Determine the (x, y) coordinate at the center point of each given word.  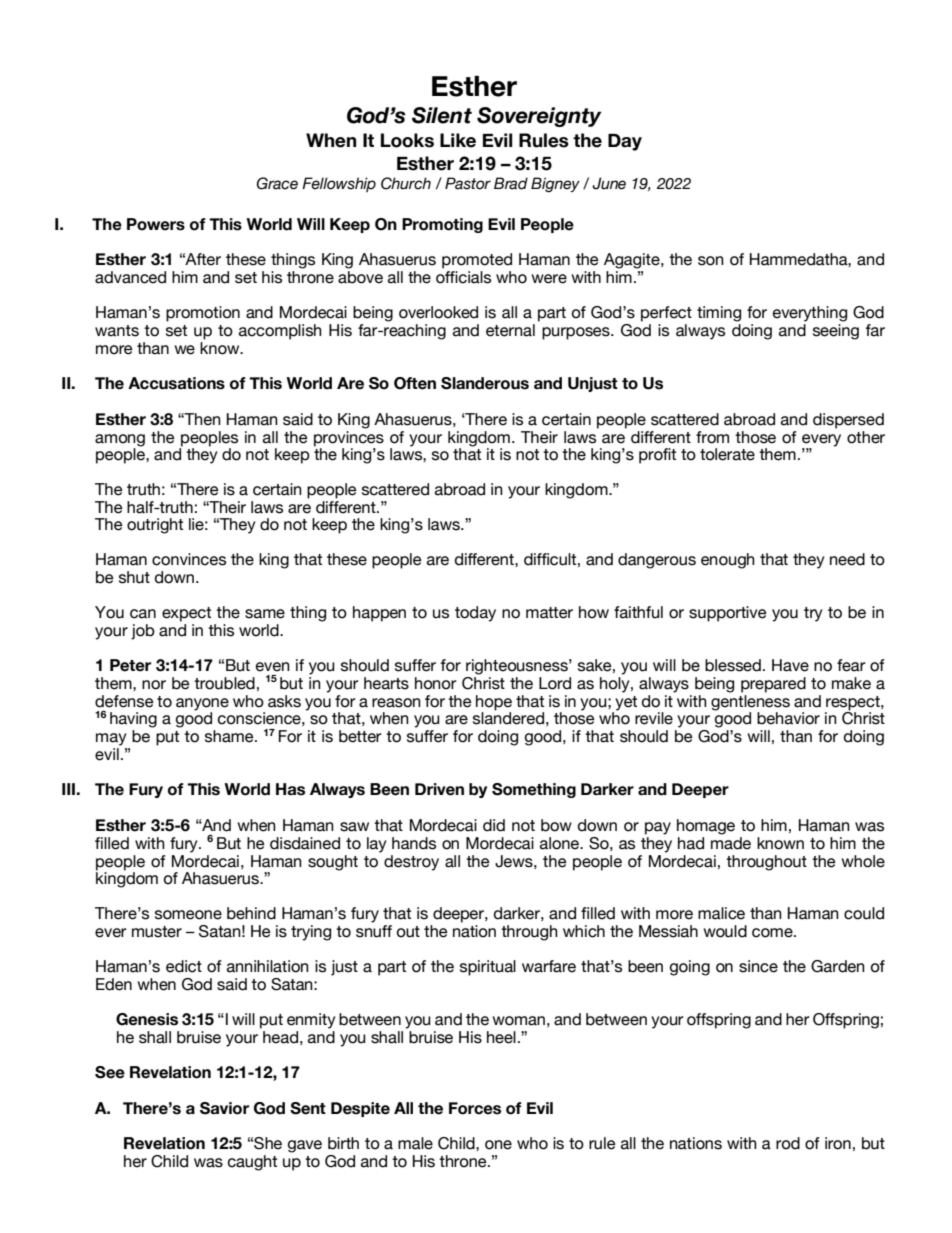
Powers (156, 224)
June (609, 183)
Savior (224, 1108)
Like (458, 140)
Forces (475, 1108)
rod (788, 1143)
